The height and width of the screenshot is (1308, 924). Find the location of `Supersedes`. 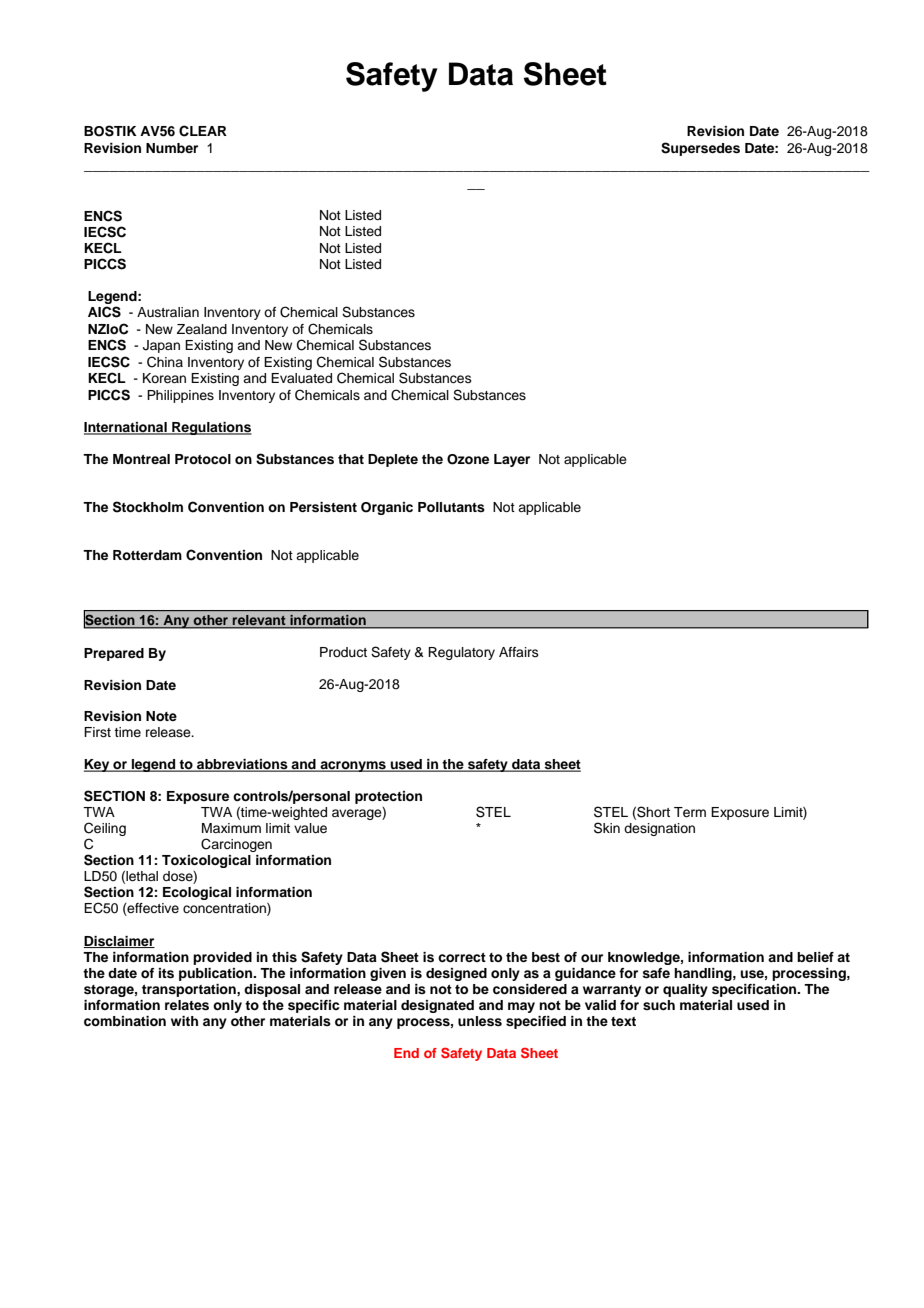

Supersedes is located at coordinates (700, 149).
